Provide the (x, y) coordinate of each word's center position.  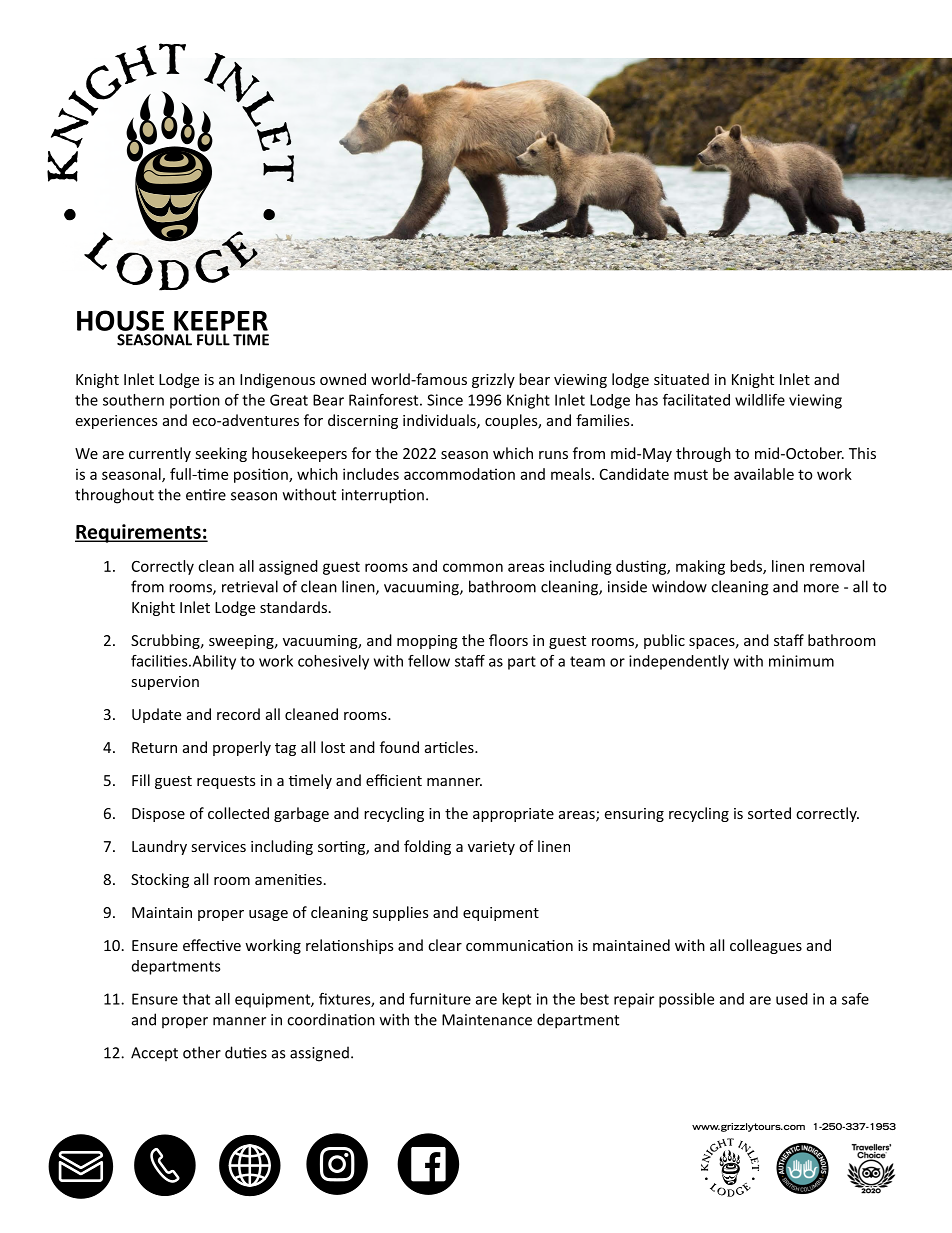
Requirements (139, 533)
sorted (769, 813)
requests (226, 782)
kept (516, 1000)
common (473, 567)
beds (747, 567)
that (196, 999)
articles (450, 747)
